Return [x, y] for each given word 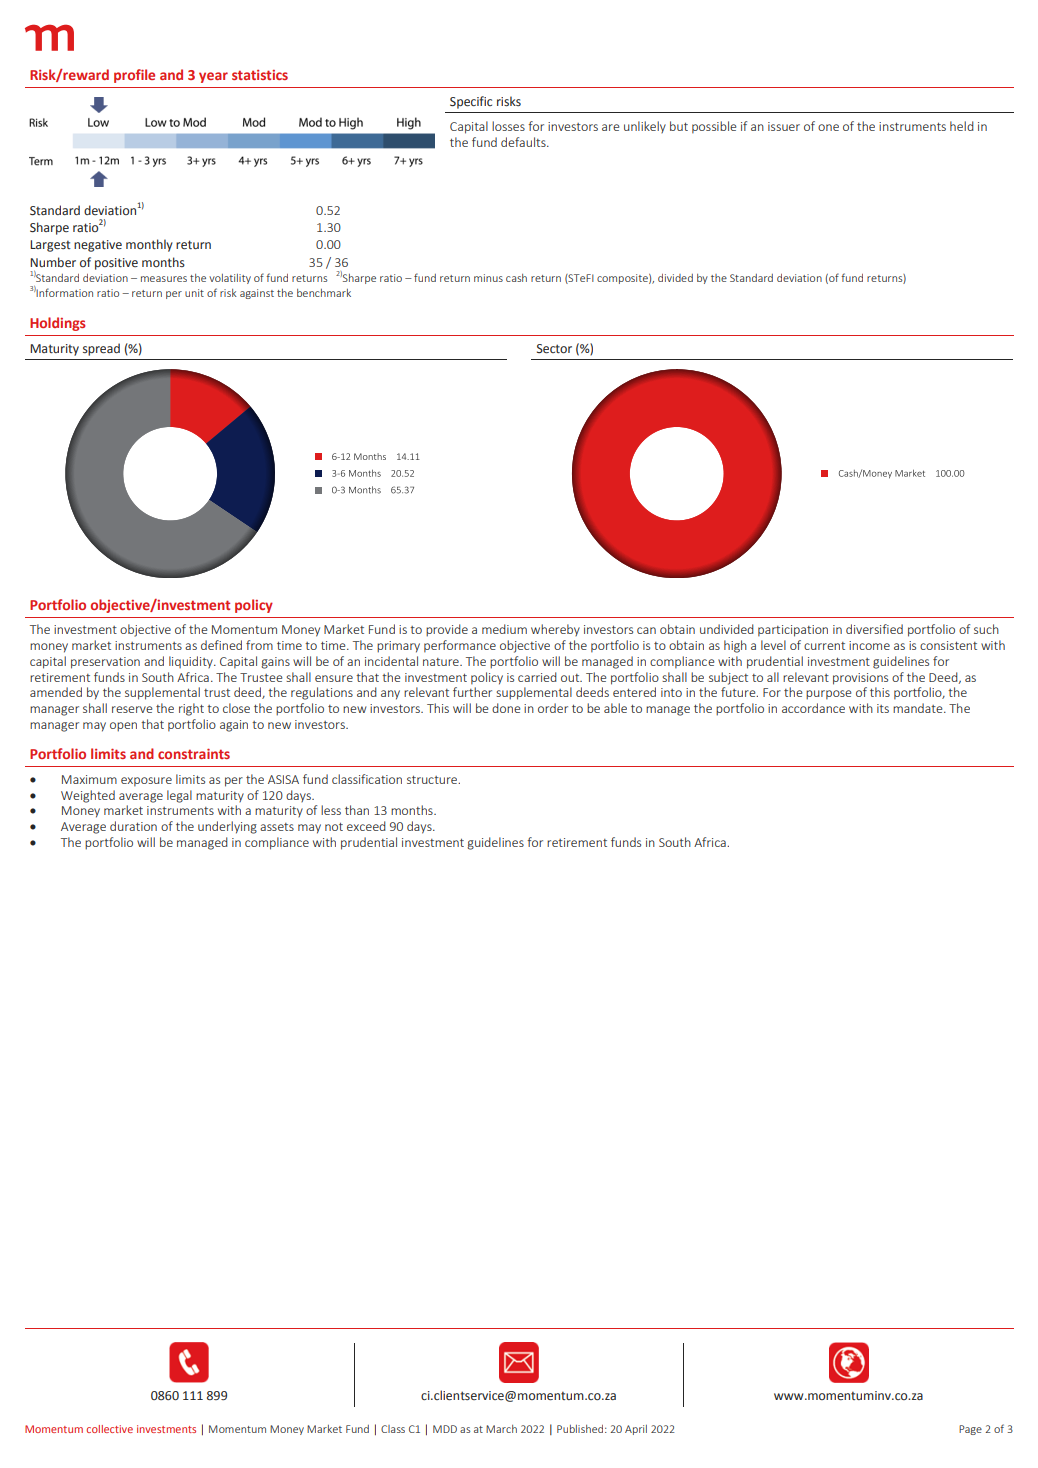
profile [134, 76]
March [501, 1429]
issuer [784, 126]
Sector [554, 349]
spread [101, 349]
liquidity [192, 662]
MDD [445, 1429]
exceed [366, 826]
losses [508, 126]
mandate [919, 708]
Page [970, 1430]
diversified [874, 629]
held [962, 126]
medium [504, 629]
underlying [227, 827]
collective [109, 1429]
